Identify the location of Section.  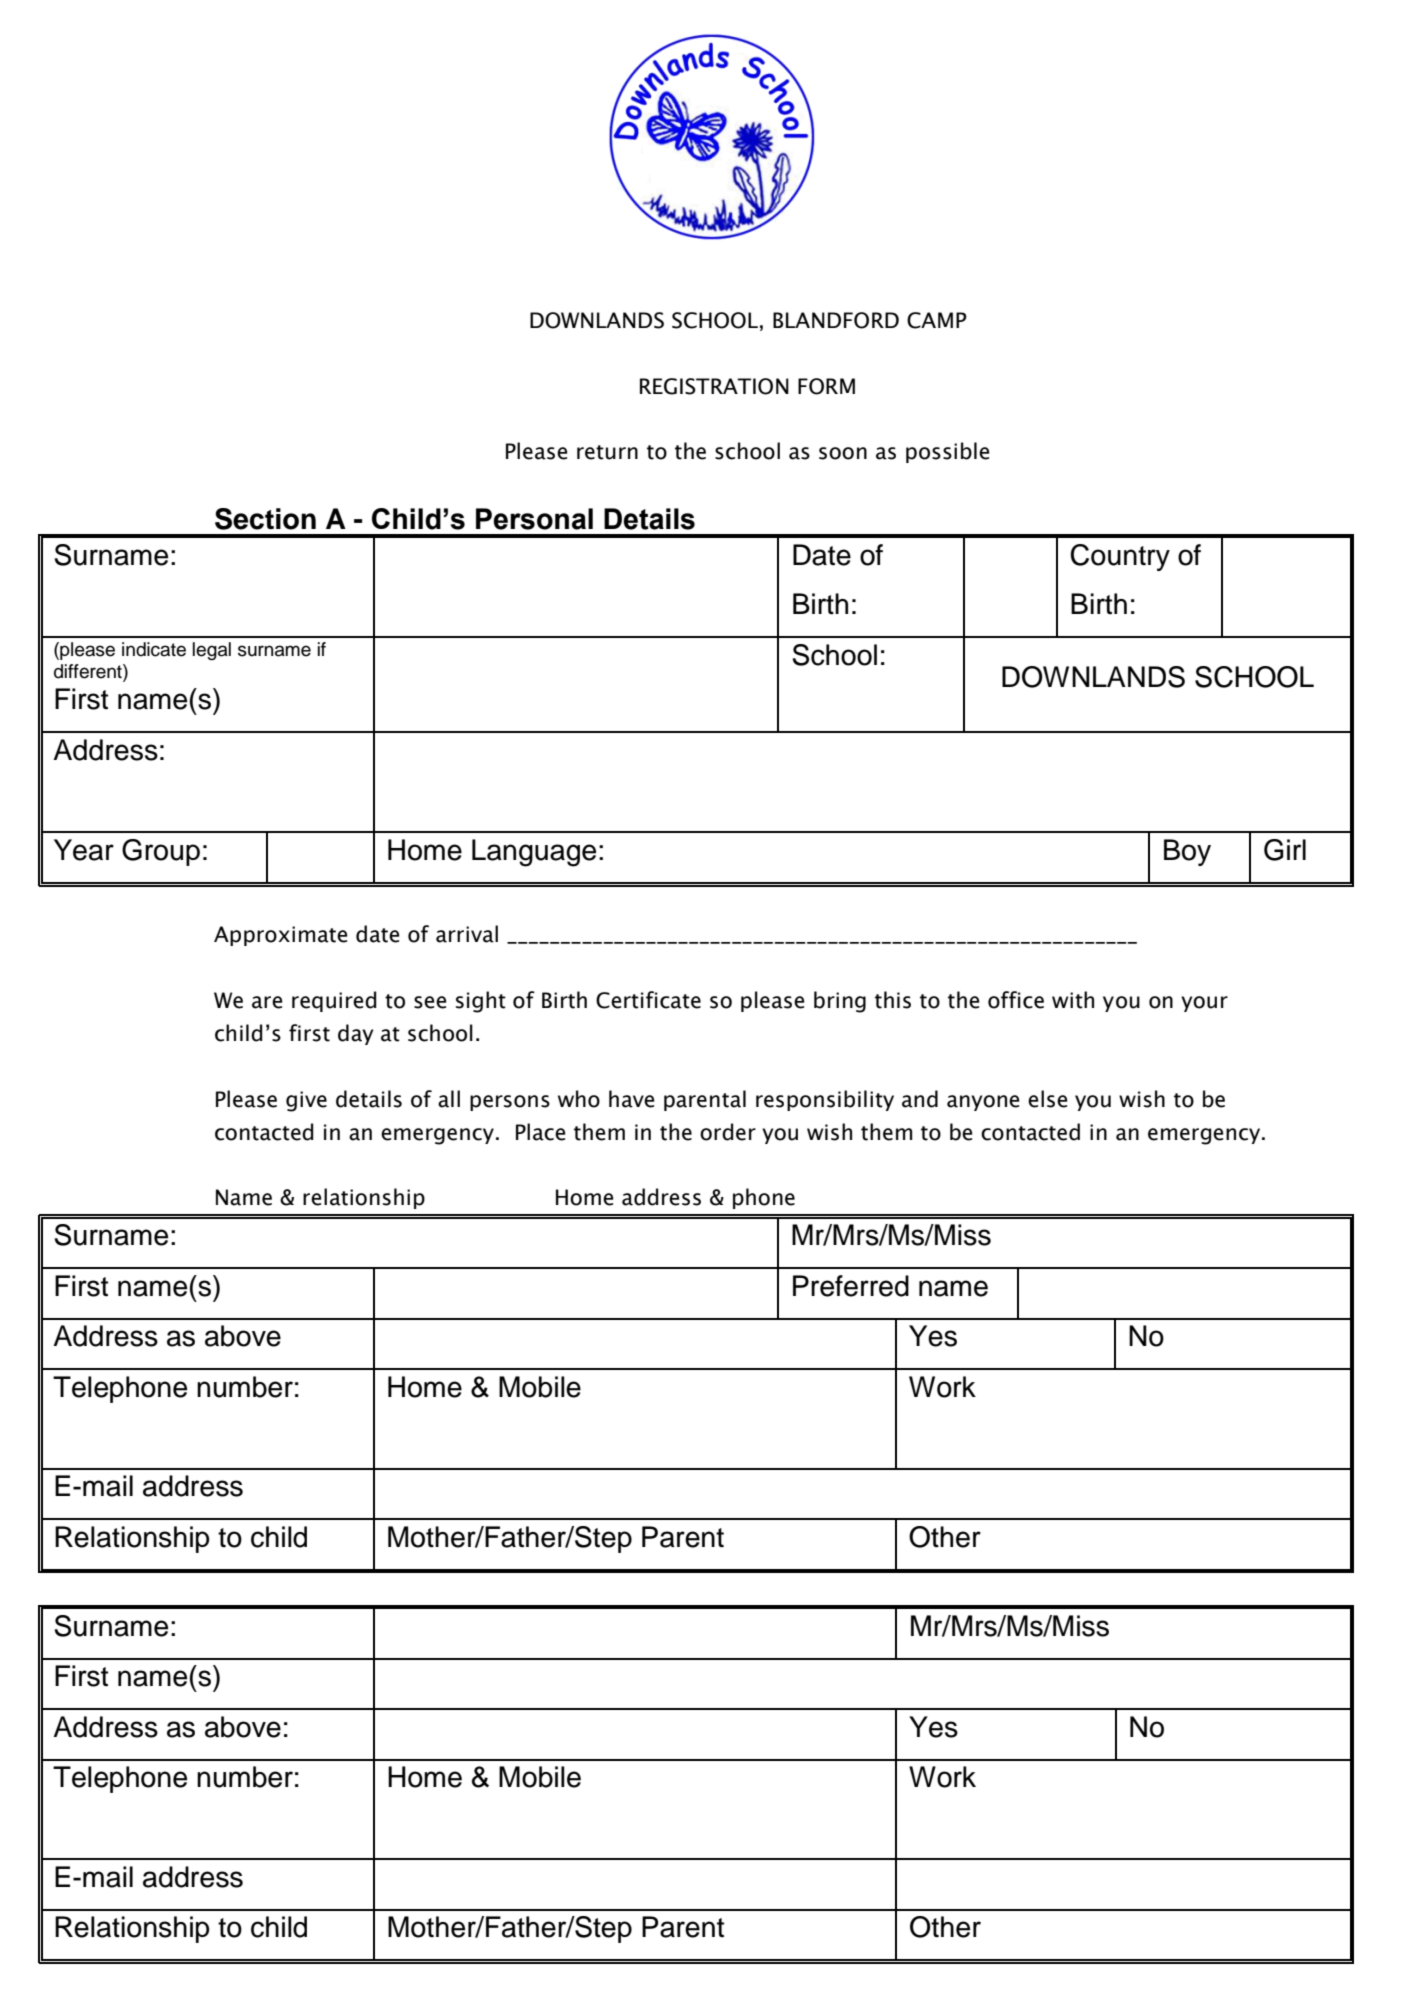
(265, 519).
